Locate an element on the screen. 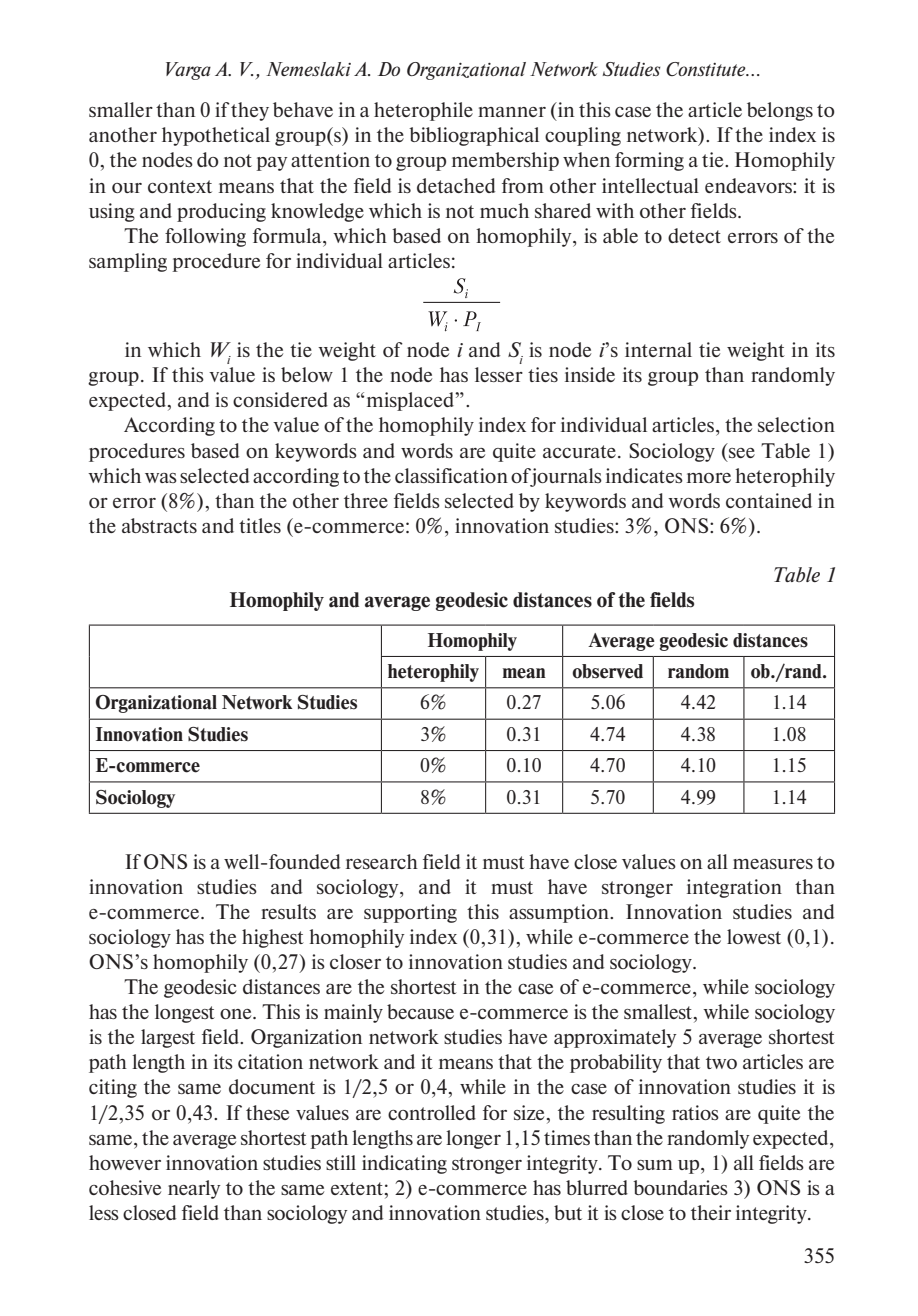 This screenshot has height=1316, width=918. internal is located at coordinates (658, 349).
